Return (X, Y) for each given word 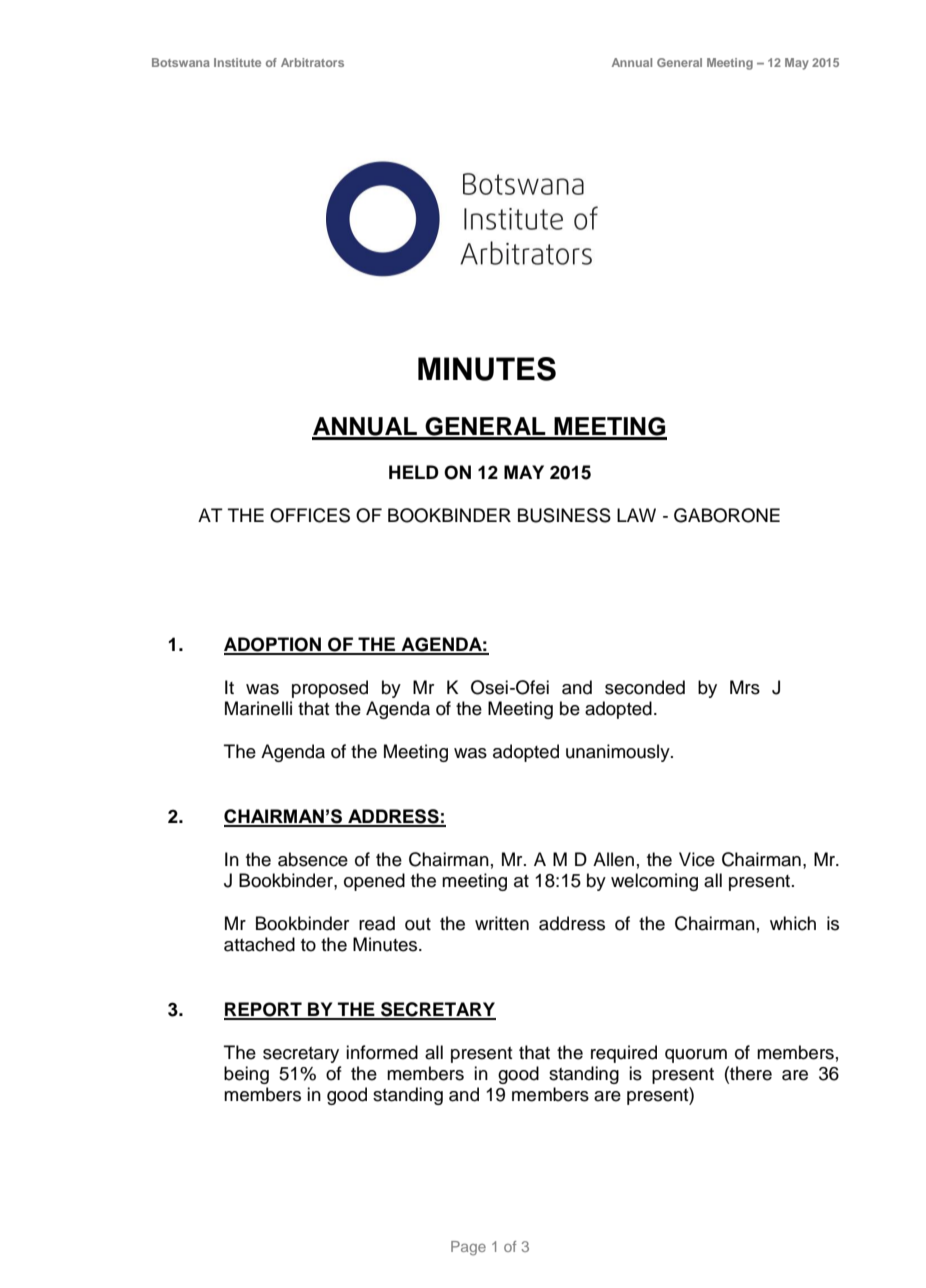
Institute (237, 62)
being (246, 1075)
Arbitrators (312, 62)
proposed (330, 689)
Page (468, 1248)
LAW (636, 515)
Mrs (745, 687)
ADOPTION (273, 645)
